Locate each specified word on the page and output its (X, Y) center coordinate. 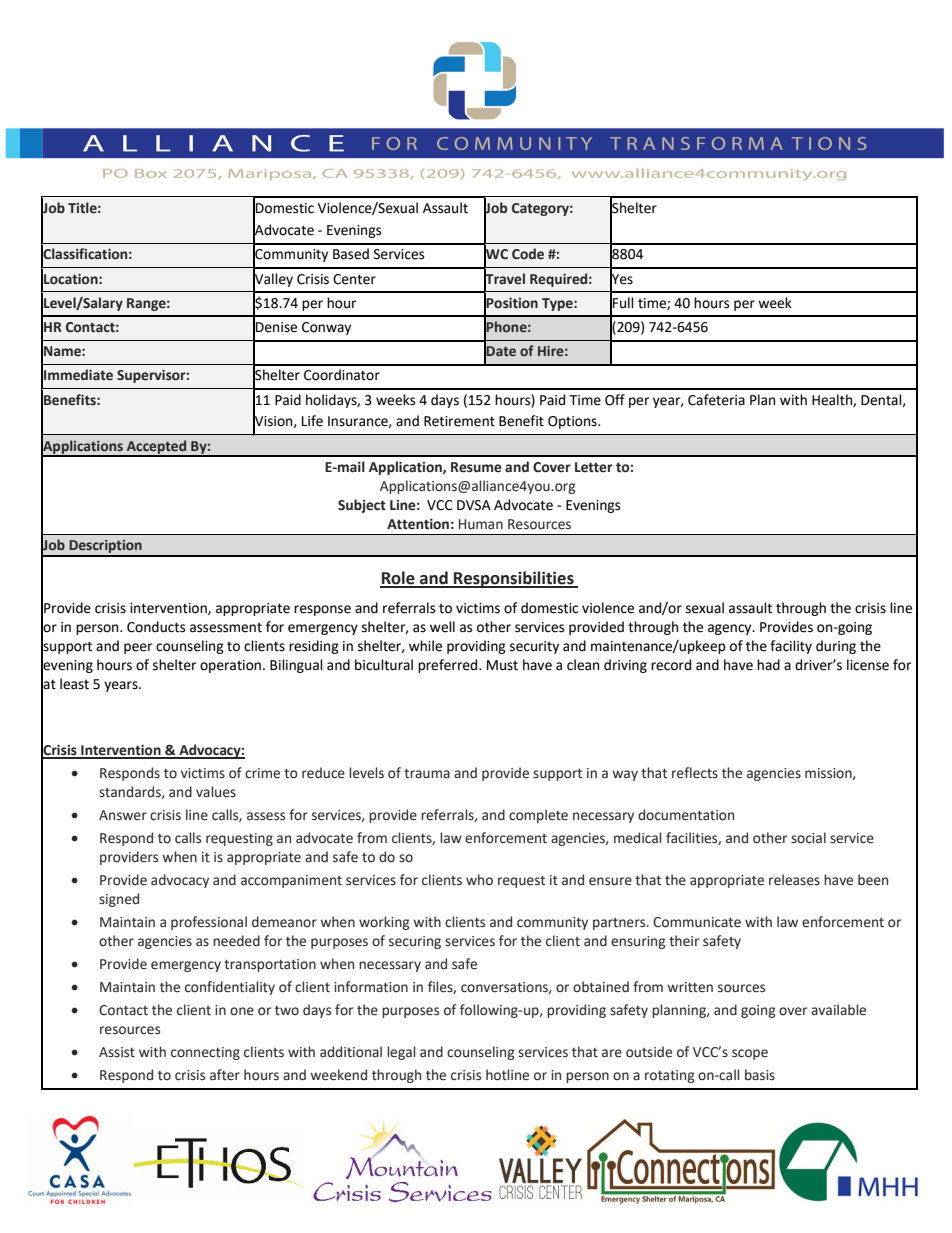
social (808, 838)
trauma (427, 774)
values (216, 792)
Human (481, 524)
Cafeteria (716, 400)
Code (528, 254)
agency (731, 629)
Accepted (157, 448)
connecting (205, 1053)
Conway (326, 328)
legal (401, 1053)
